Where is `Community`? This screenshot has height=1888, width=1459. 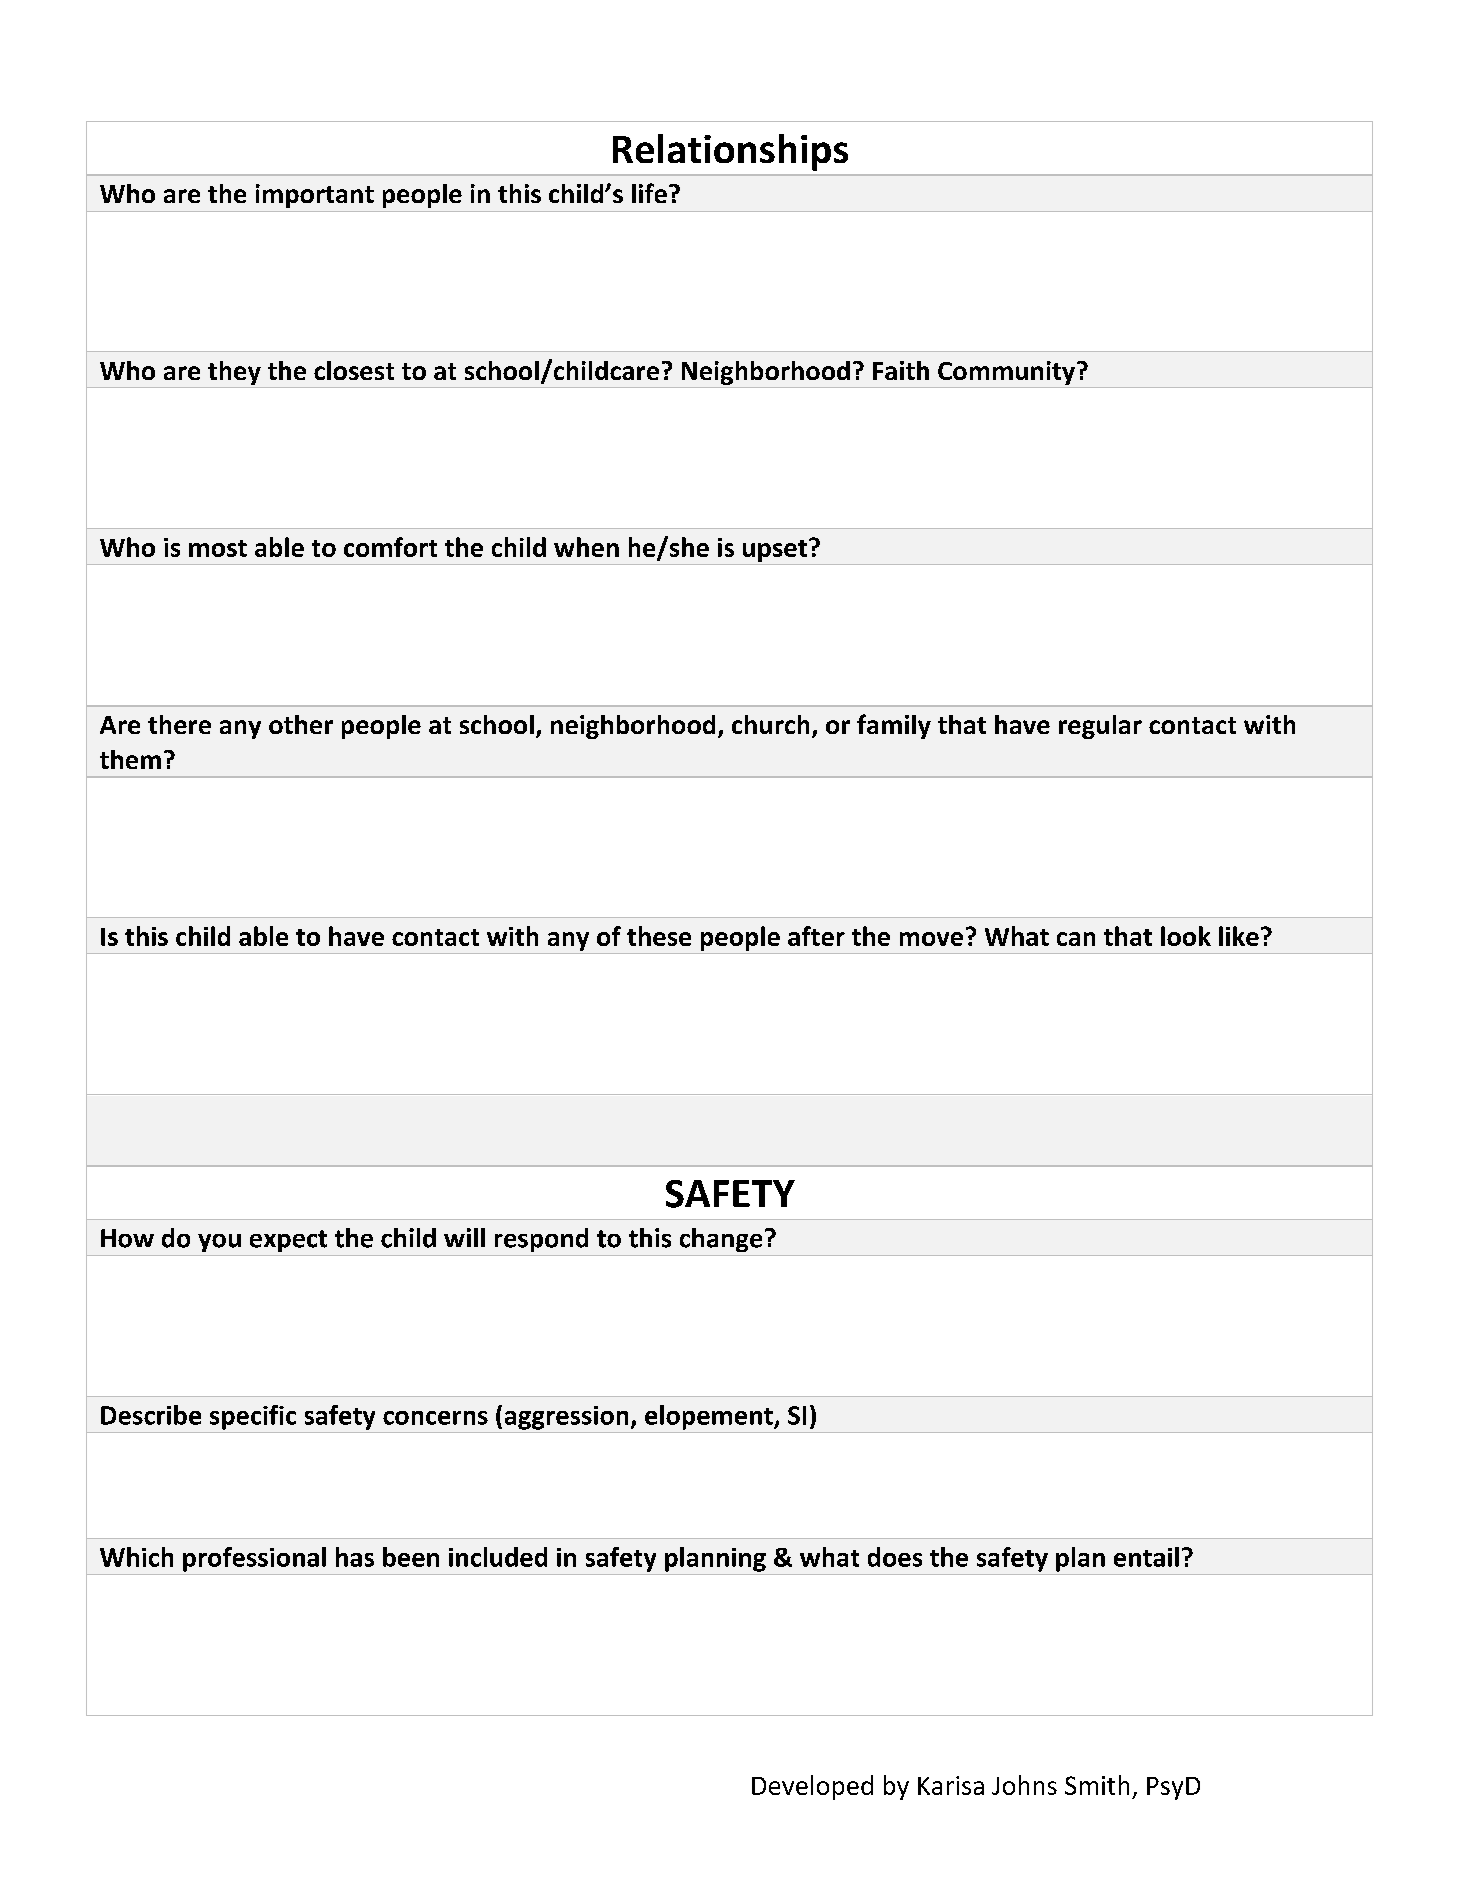
Community is located at coordinates (1008, 373).
